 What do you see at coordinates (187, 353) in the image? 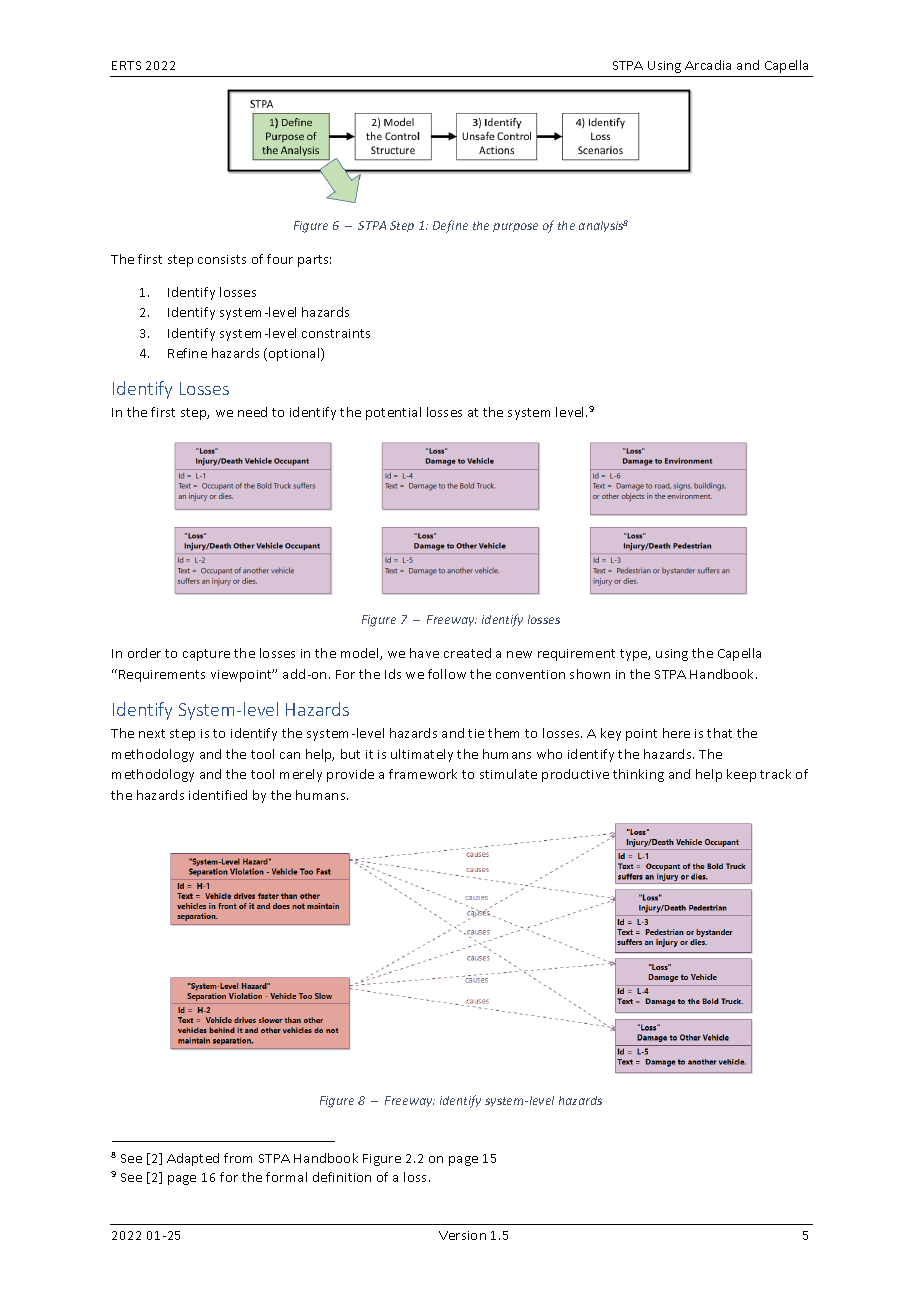
I see `Refine` at bounding box center [187, 353].
